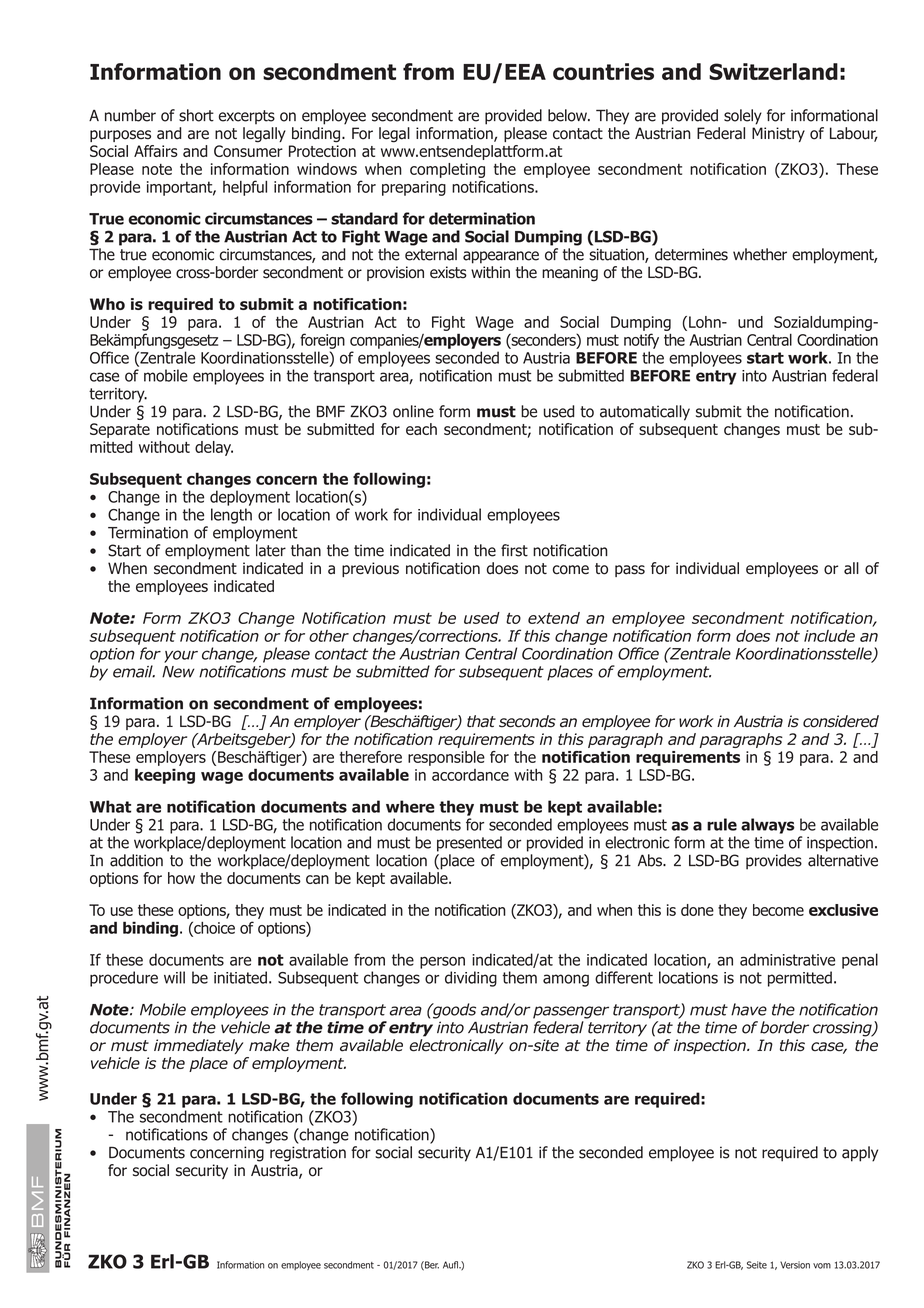 Image resolution: width=924 pixels, height=1308 pixels. Describe the element at coordinates (514, 550) in the screenshot. I see `first` at that location.
